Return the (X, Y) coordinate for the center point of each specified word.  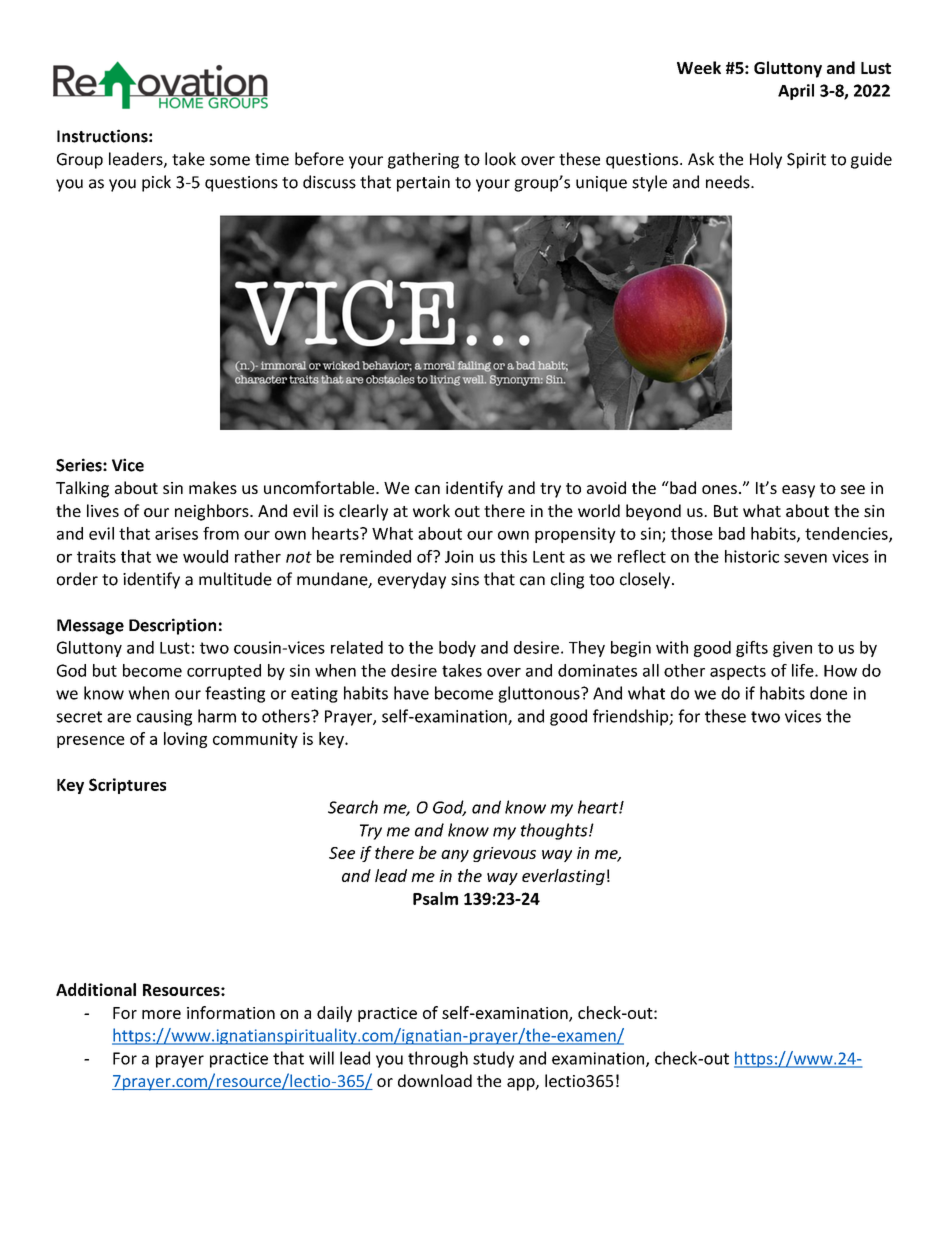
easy (798, 491)
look (500, 159)
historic (752, 556)
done (828, 693)
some (230, 161)
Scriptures (127, 786)
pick (156, 183)
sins (465, 579)
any (455, 856)
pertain (423, 184)
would (205, 556)
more (161, 1014)
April (796, 92)
